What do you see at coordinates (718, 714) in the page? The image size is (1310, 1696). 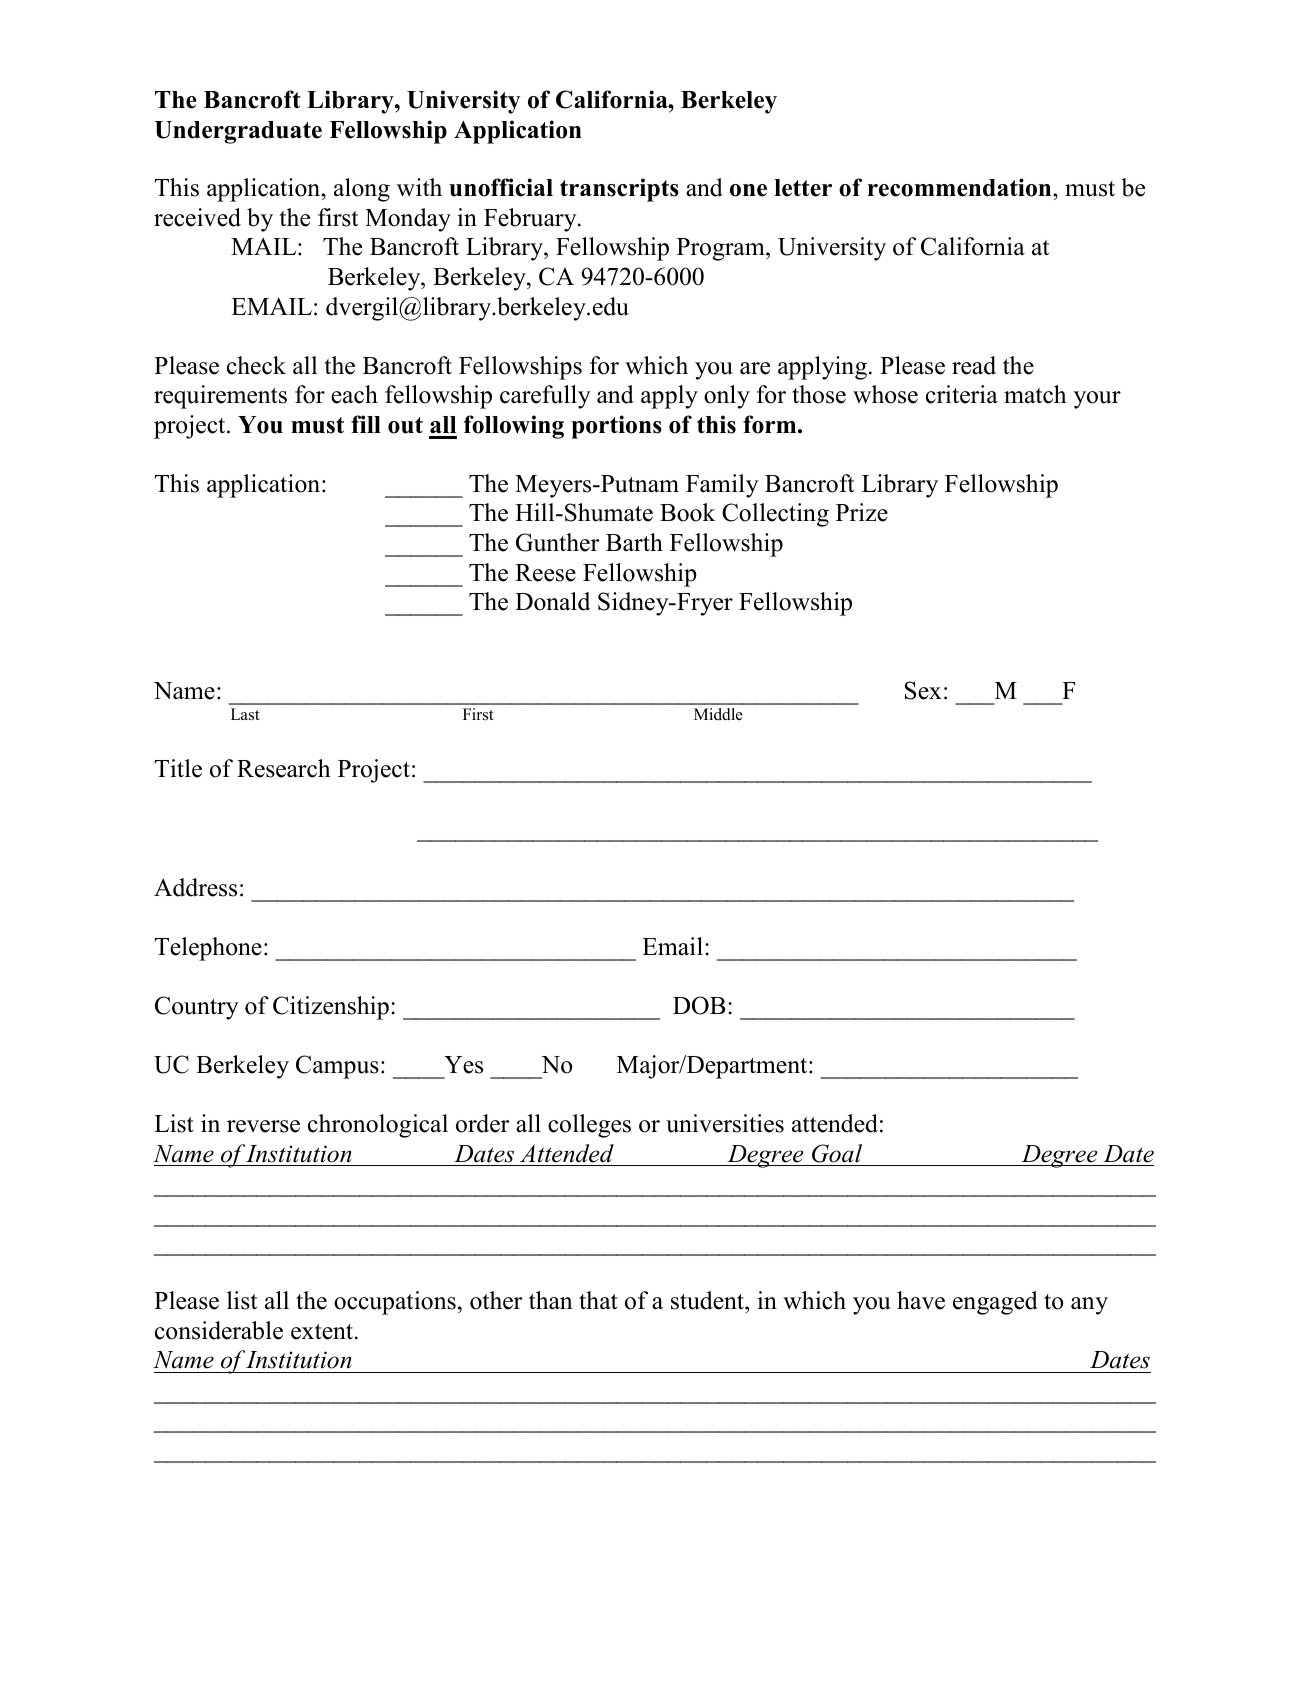 I see `Middle` at bounding box center [718, 714].
